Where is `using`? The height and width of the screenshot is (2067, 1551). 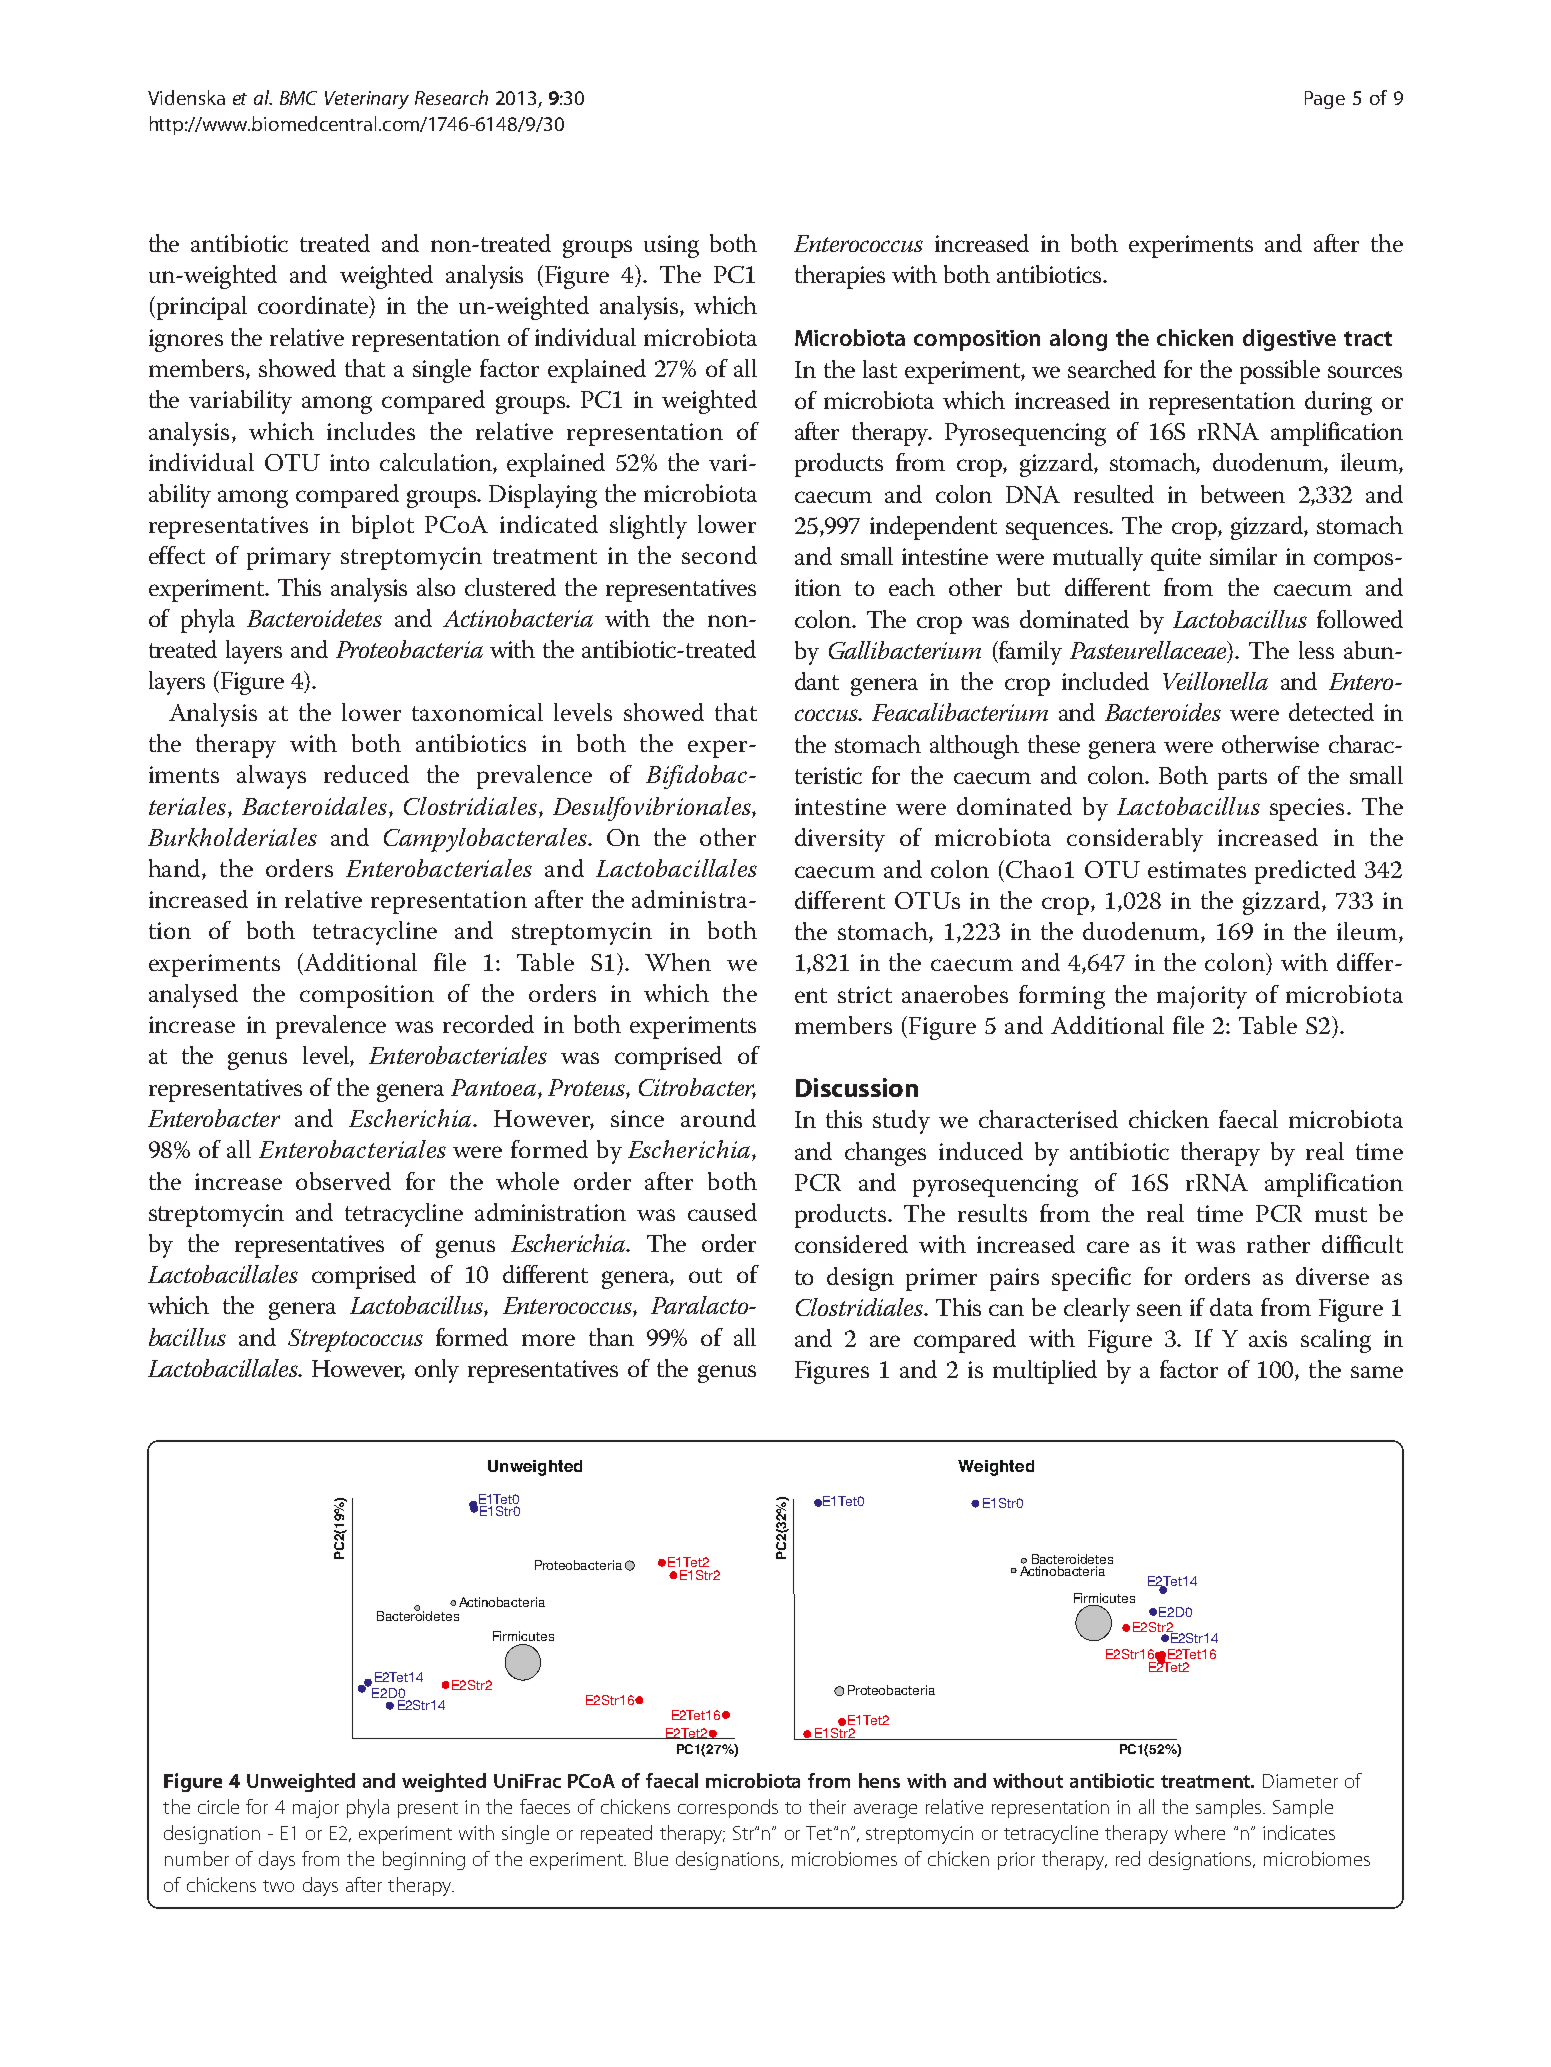
using is located at coordinates (671, 246).
